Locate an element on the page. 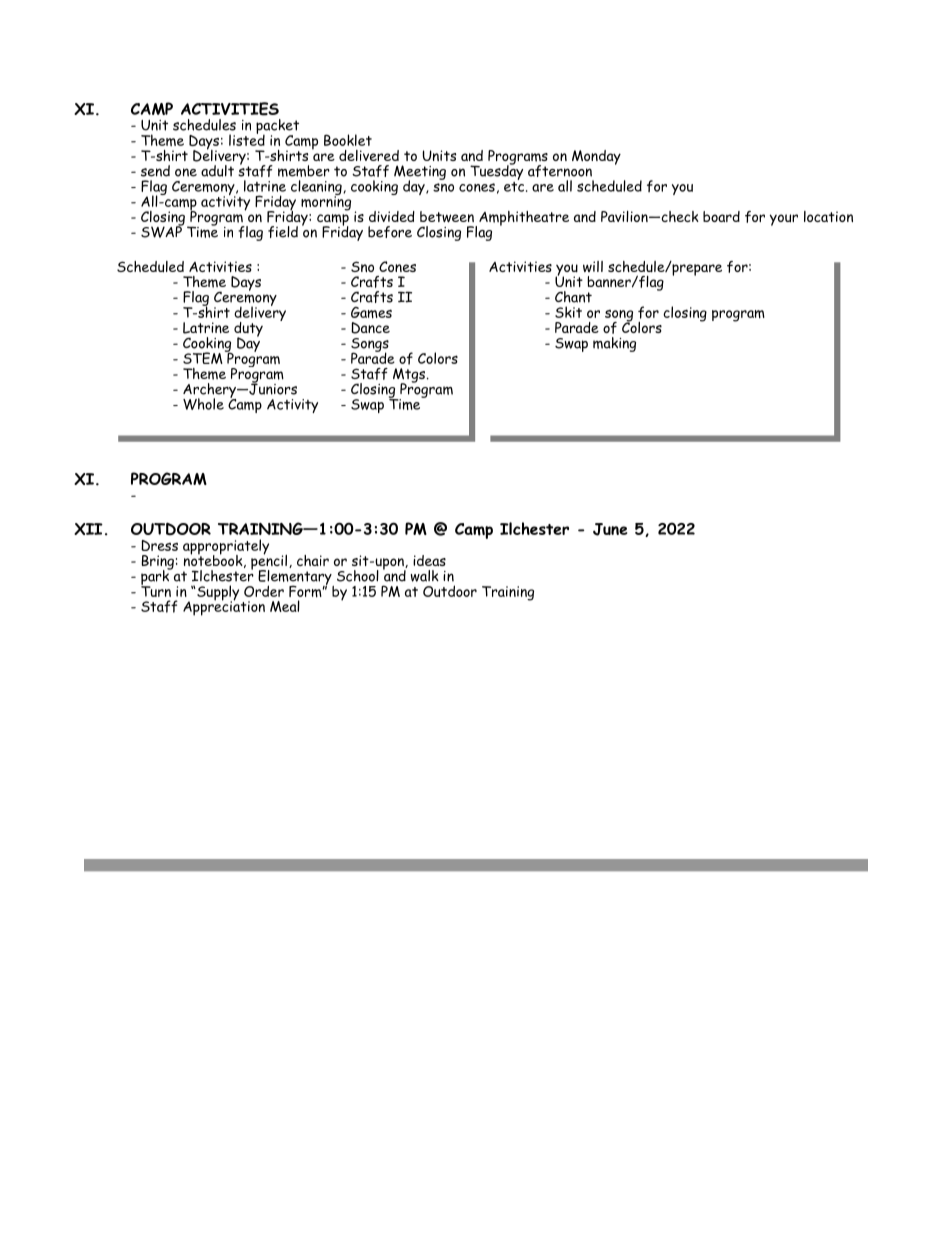 The width and height of the page is (952, 1233). making is located at coordinates (614, 344).
